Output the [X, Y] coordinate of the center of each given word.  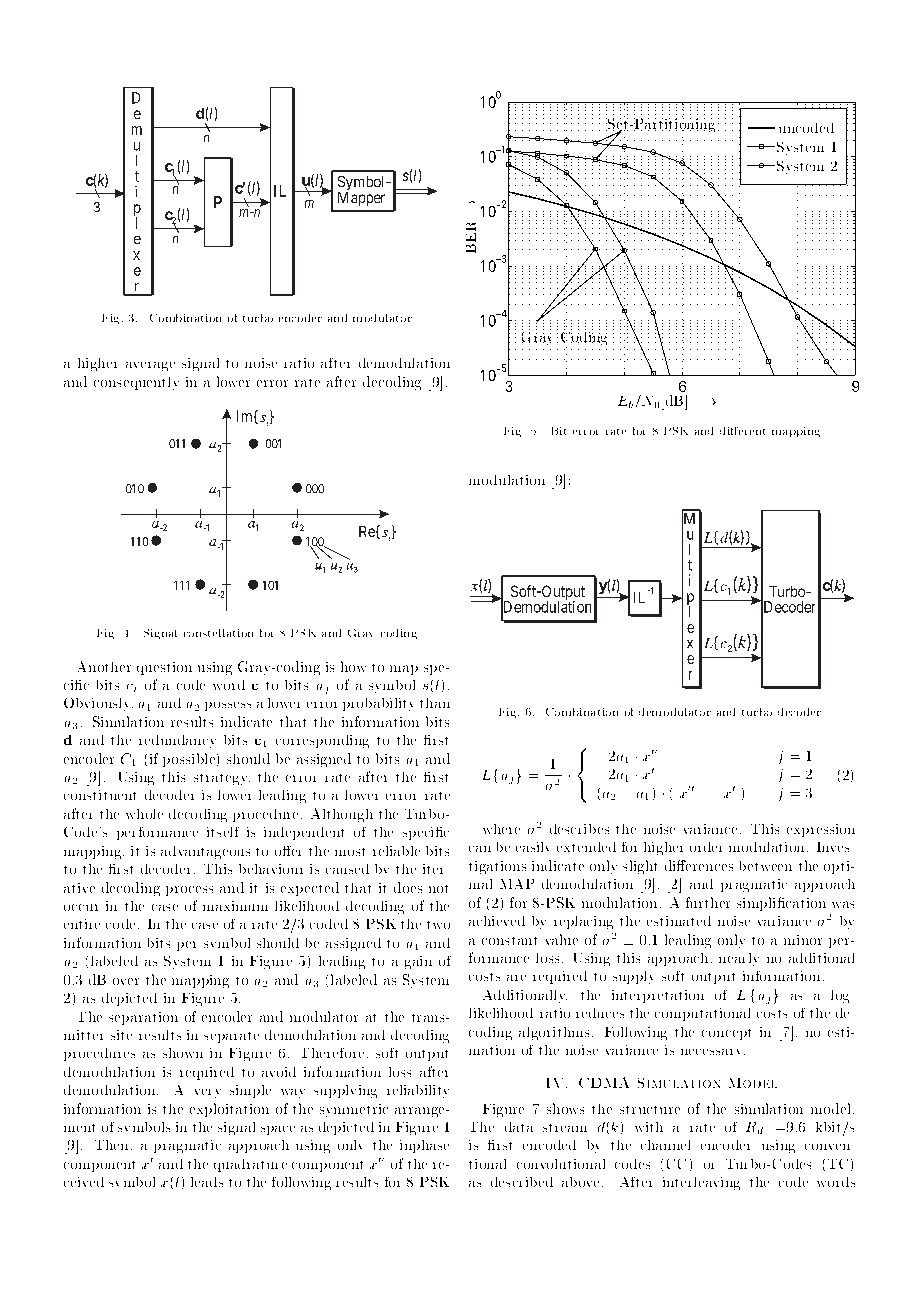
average [150, 366]
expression [821, 830]
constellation [218, 633]
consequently [136, 383]
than [435, 703]
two [438, 925]
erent [751, 431]
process [189, 891]
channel [665, 1145]
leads [207, 1182]
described [522, 1182]
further [708, 902]
